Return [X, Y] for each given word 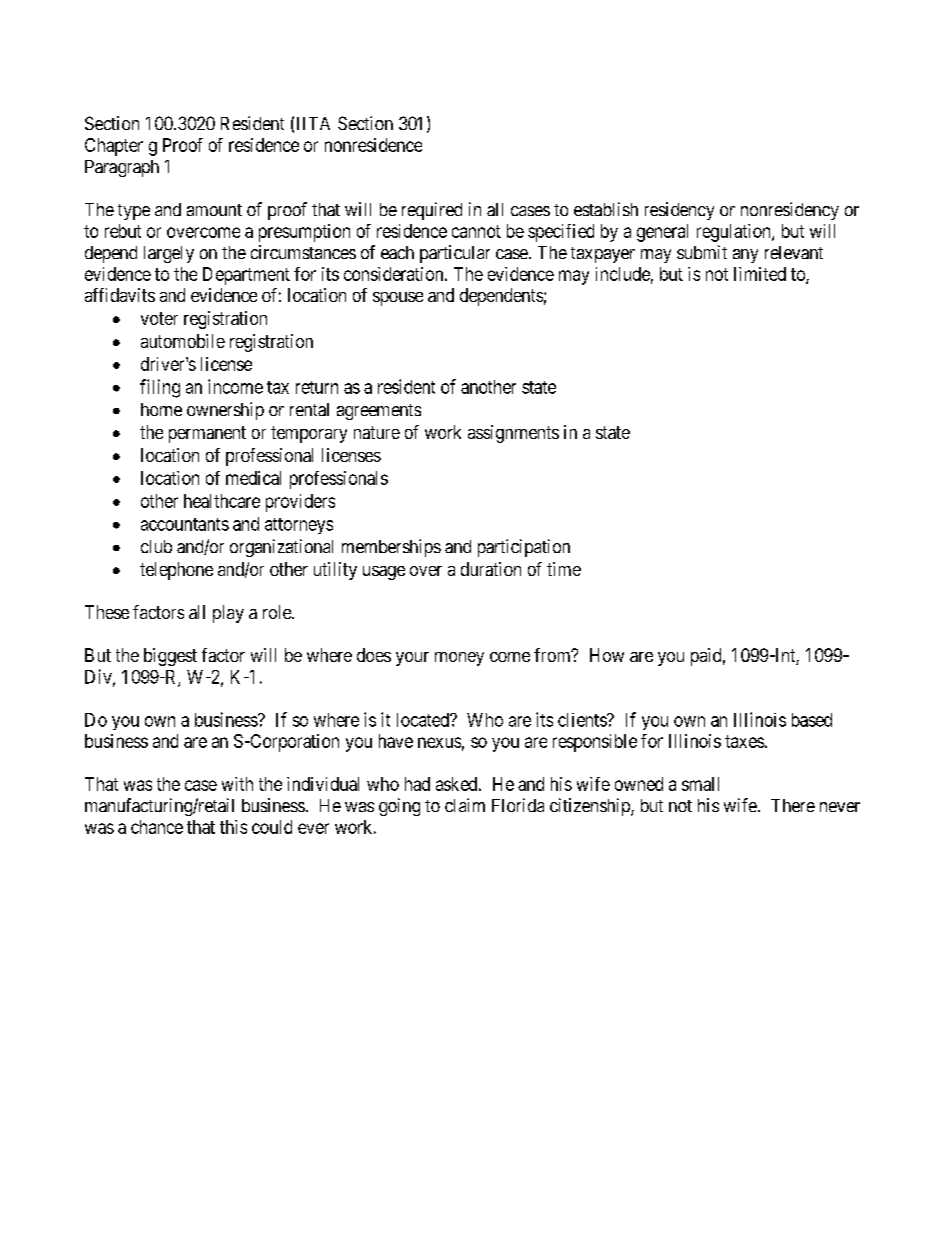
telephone [176, 571]
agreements [379, 412]
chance [157, 827]
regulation [735, 233]
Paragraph [122, 168]
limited [760, 274]
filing [160, 388]
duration [491, 569]
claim [465, 805]
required [432, 211]
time [564, 569]
